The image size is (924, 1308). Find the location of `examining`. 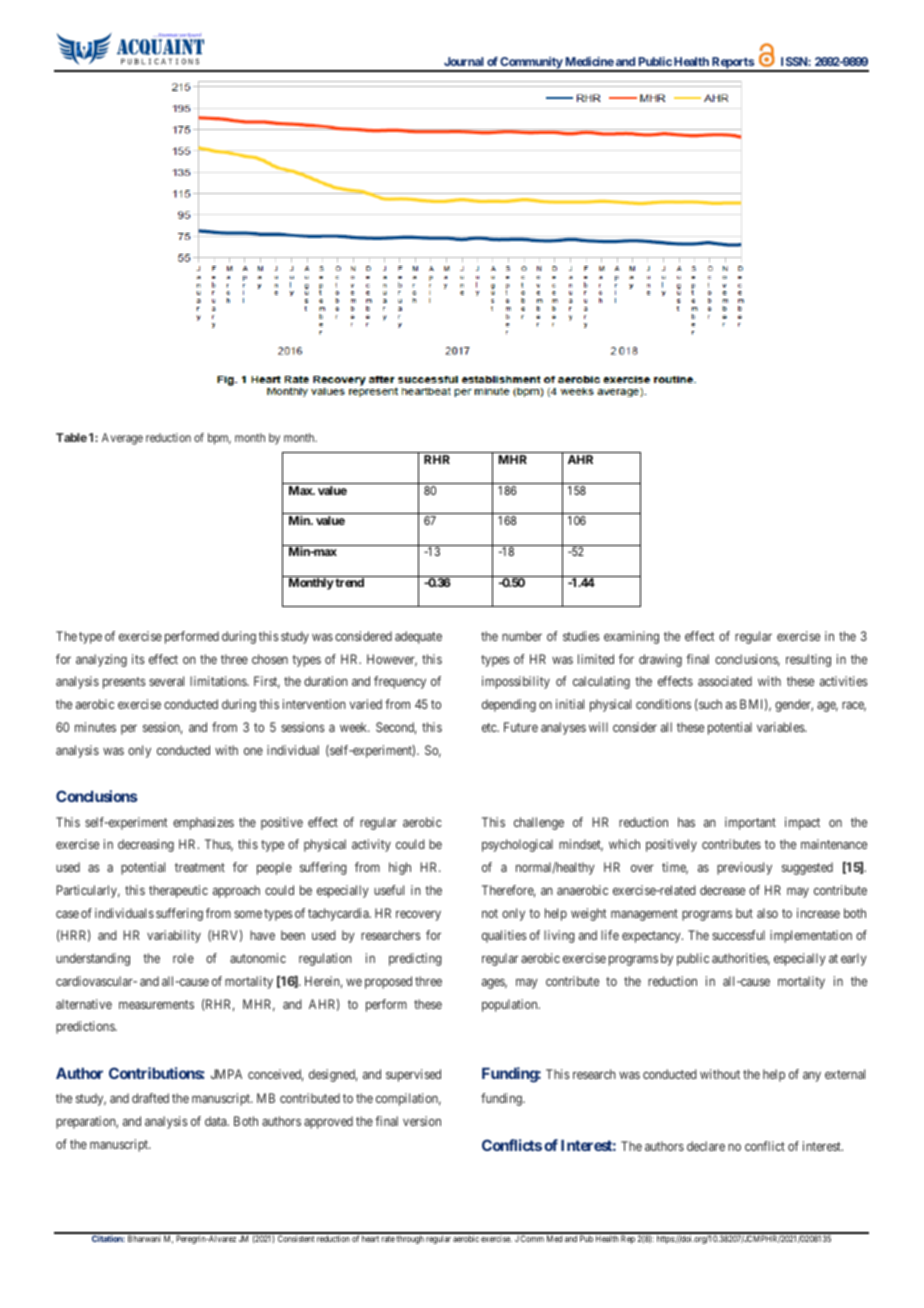

examining is located at coordinates (631, 637).
